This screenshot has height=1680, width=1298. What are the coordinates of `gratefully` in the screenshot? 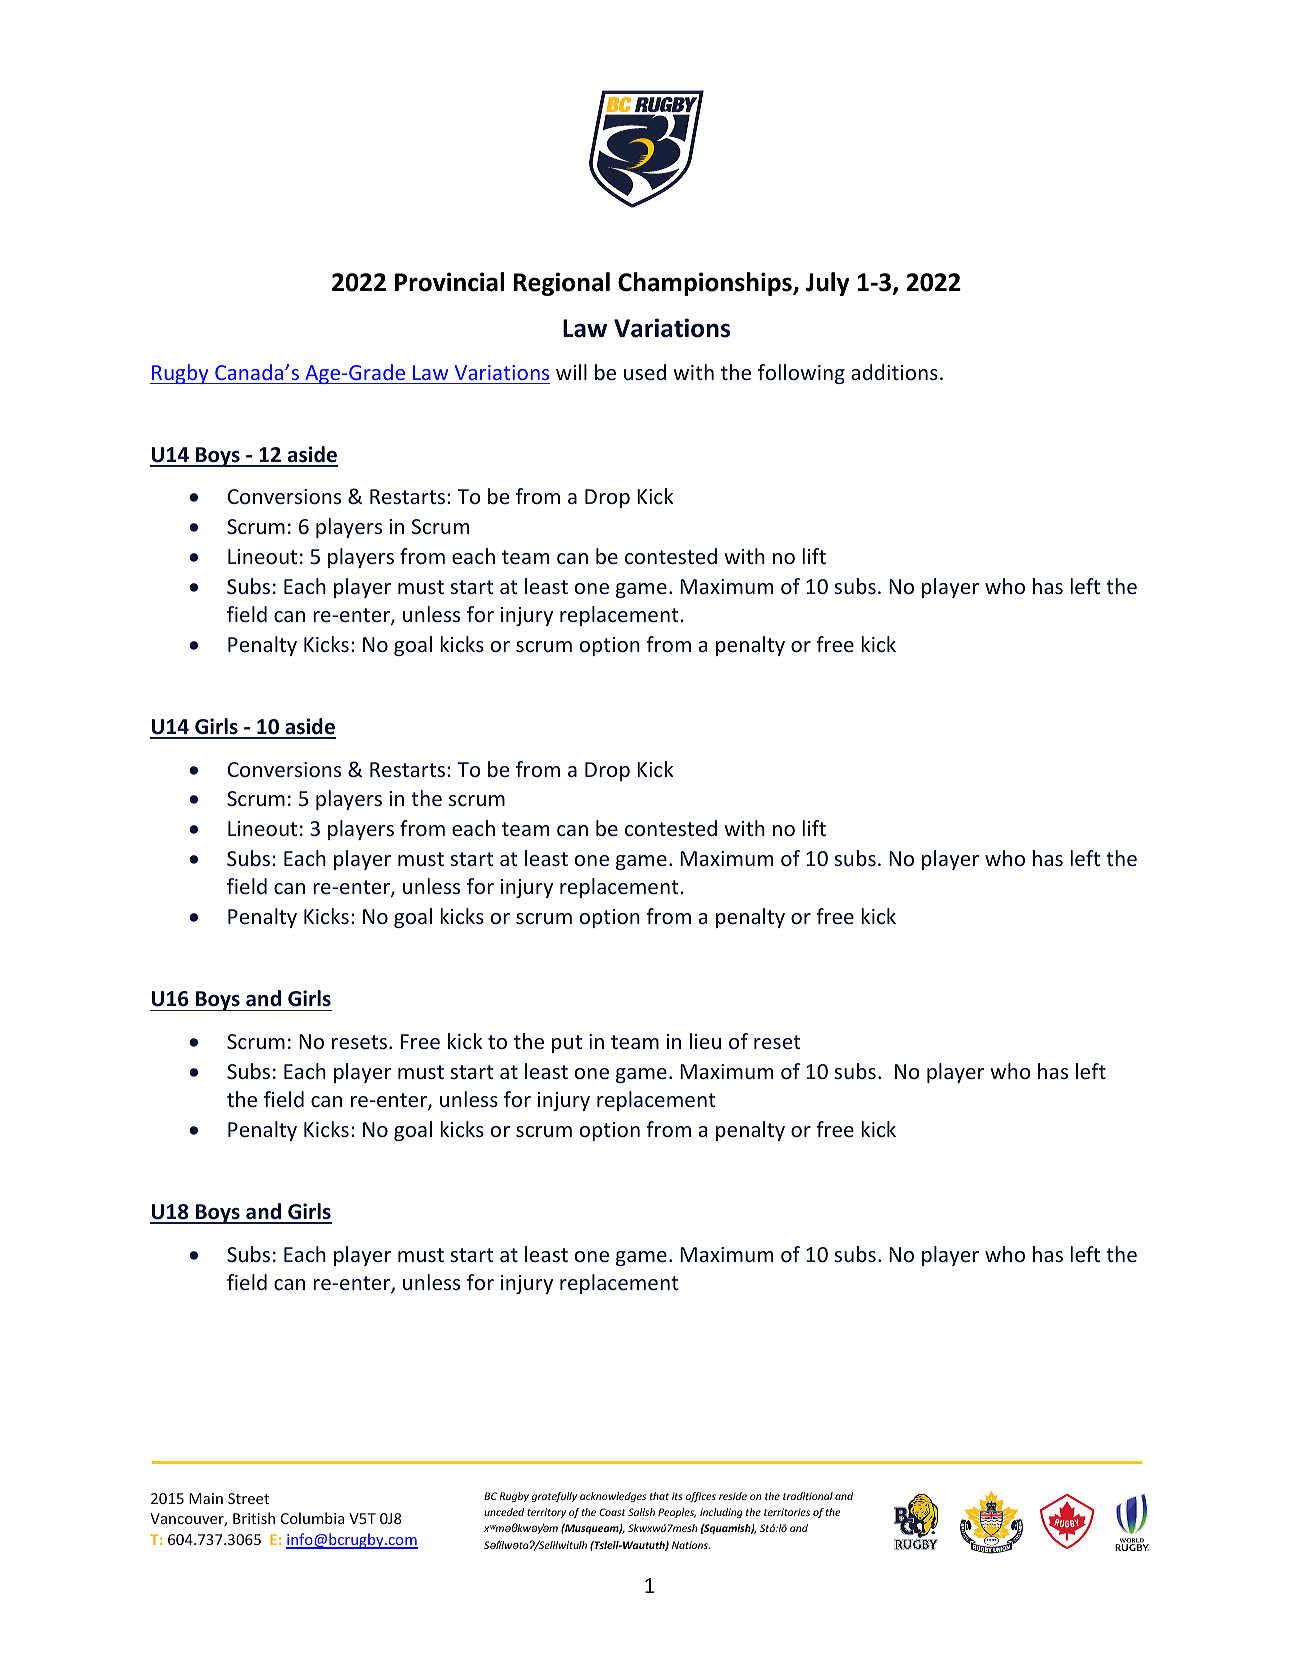 It's located at (554, 1497).
